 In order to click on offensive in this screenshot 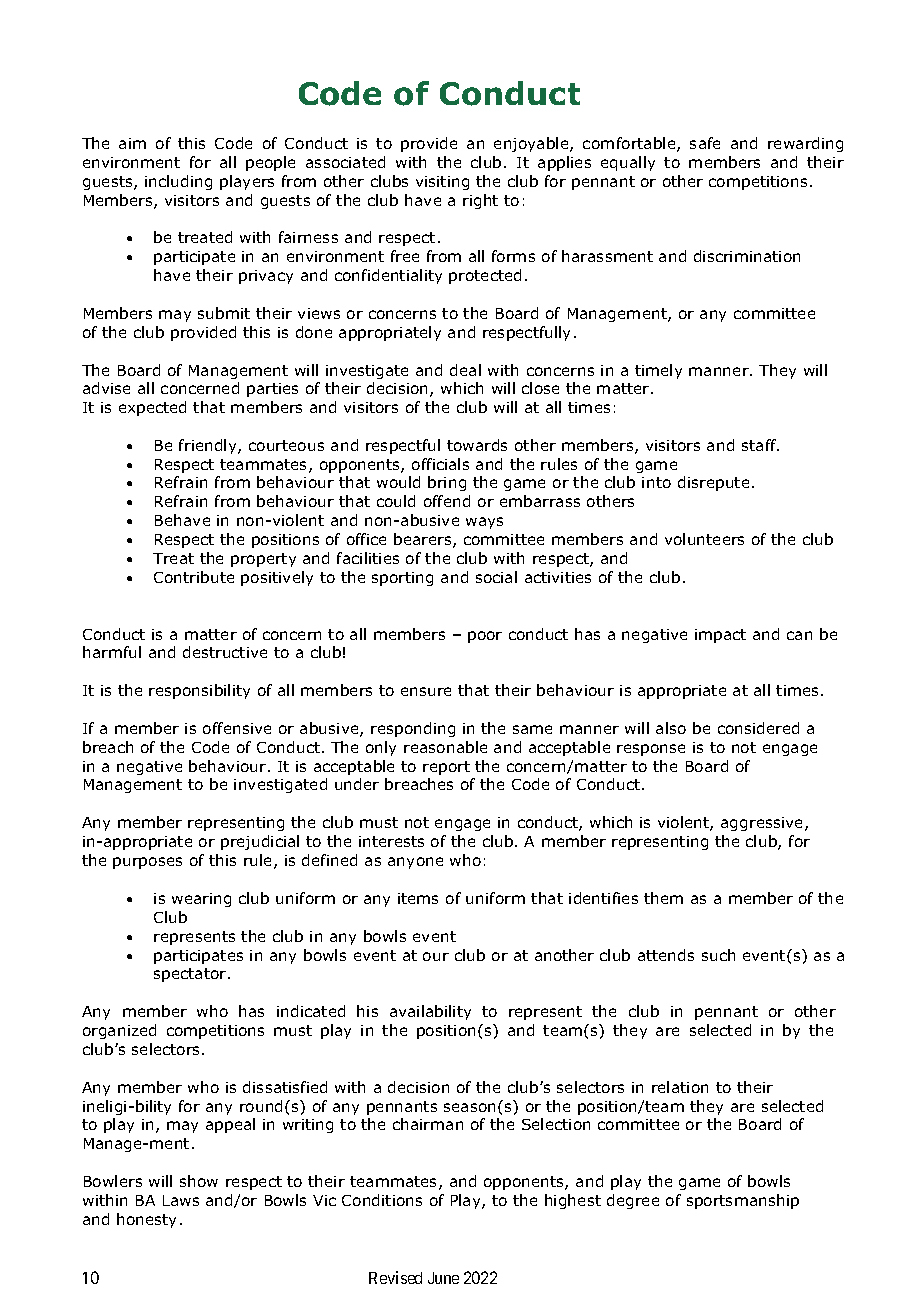, I will do `click(237, 728)`.
